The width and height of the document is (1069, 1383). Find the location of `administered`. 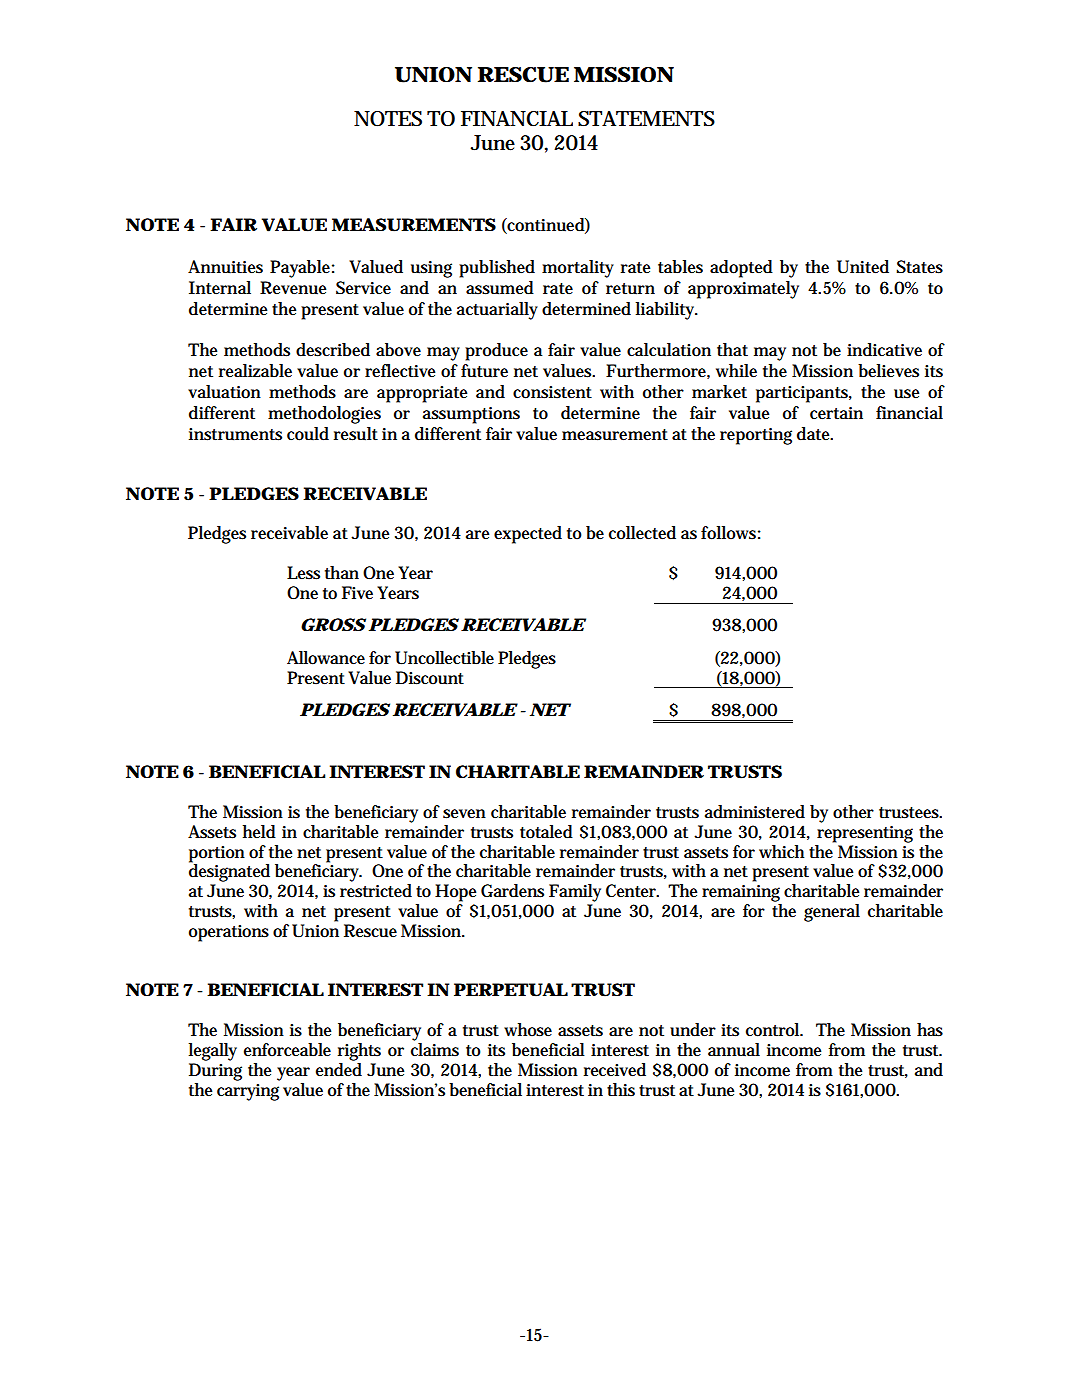

administered is located at coordinates (755, 812).
